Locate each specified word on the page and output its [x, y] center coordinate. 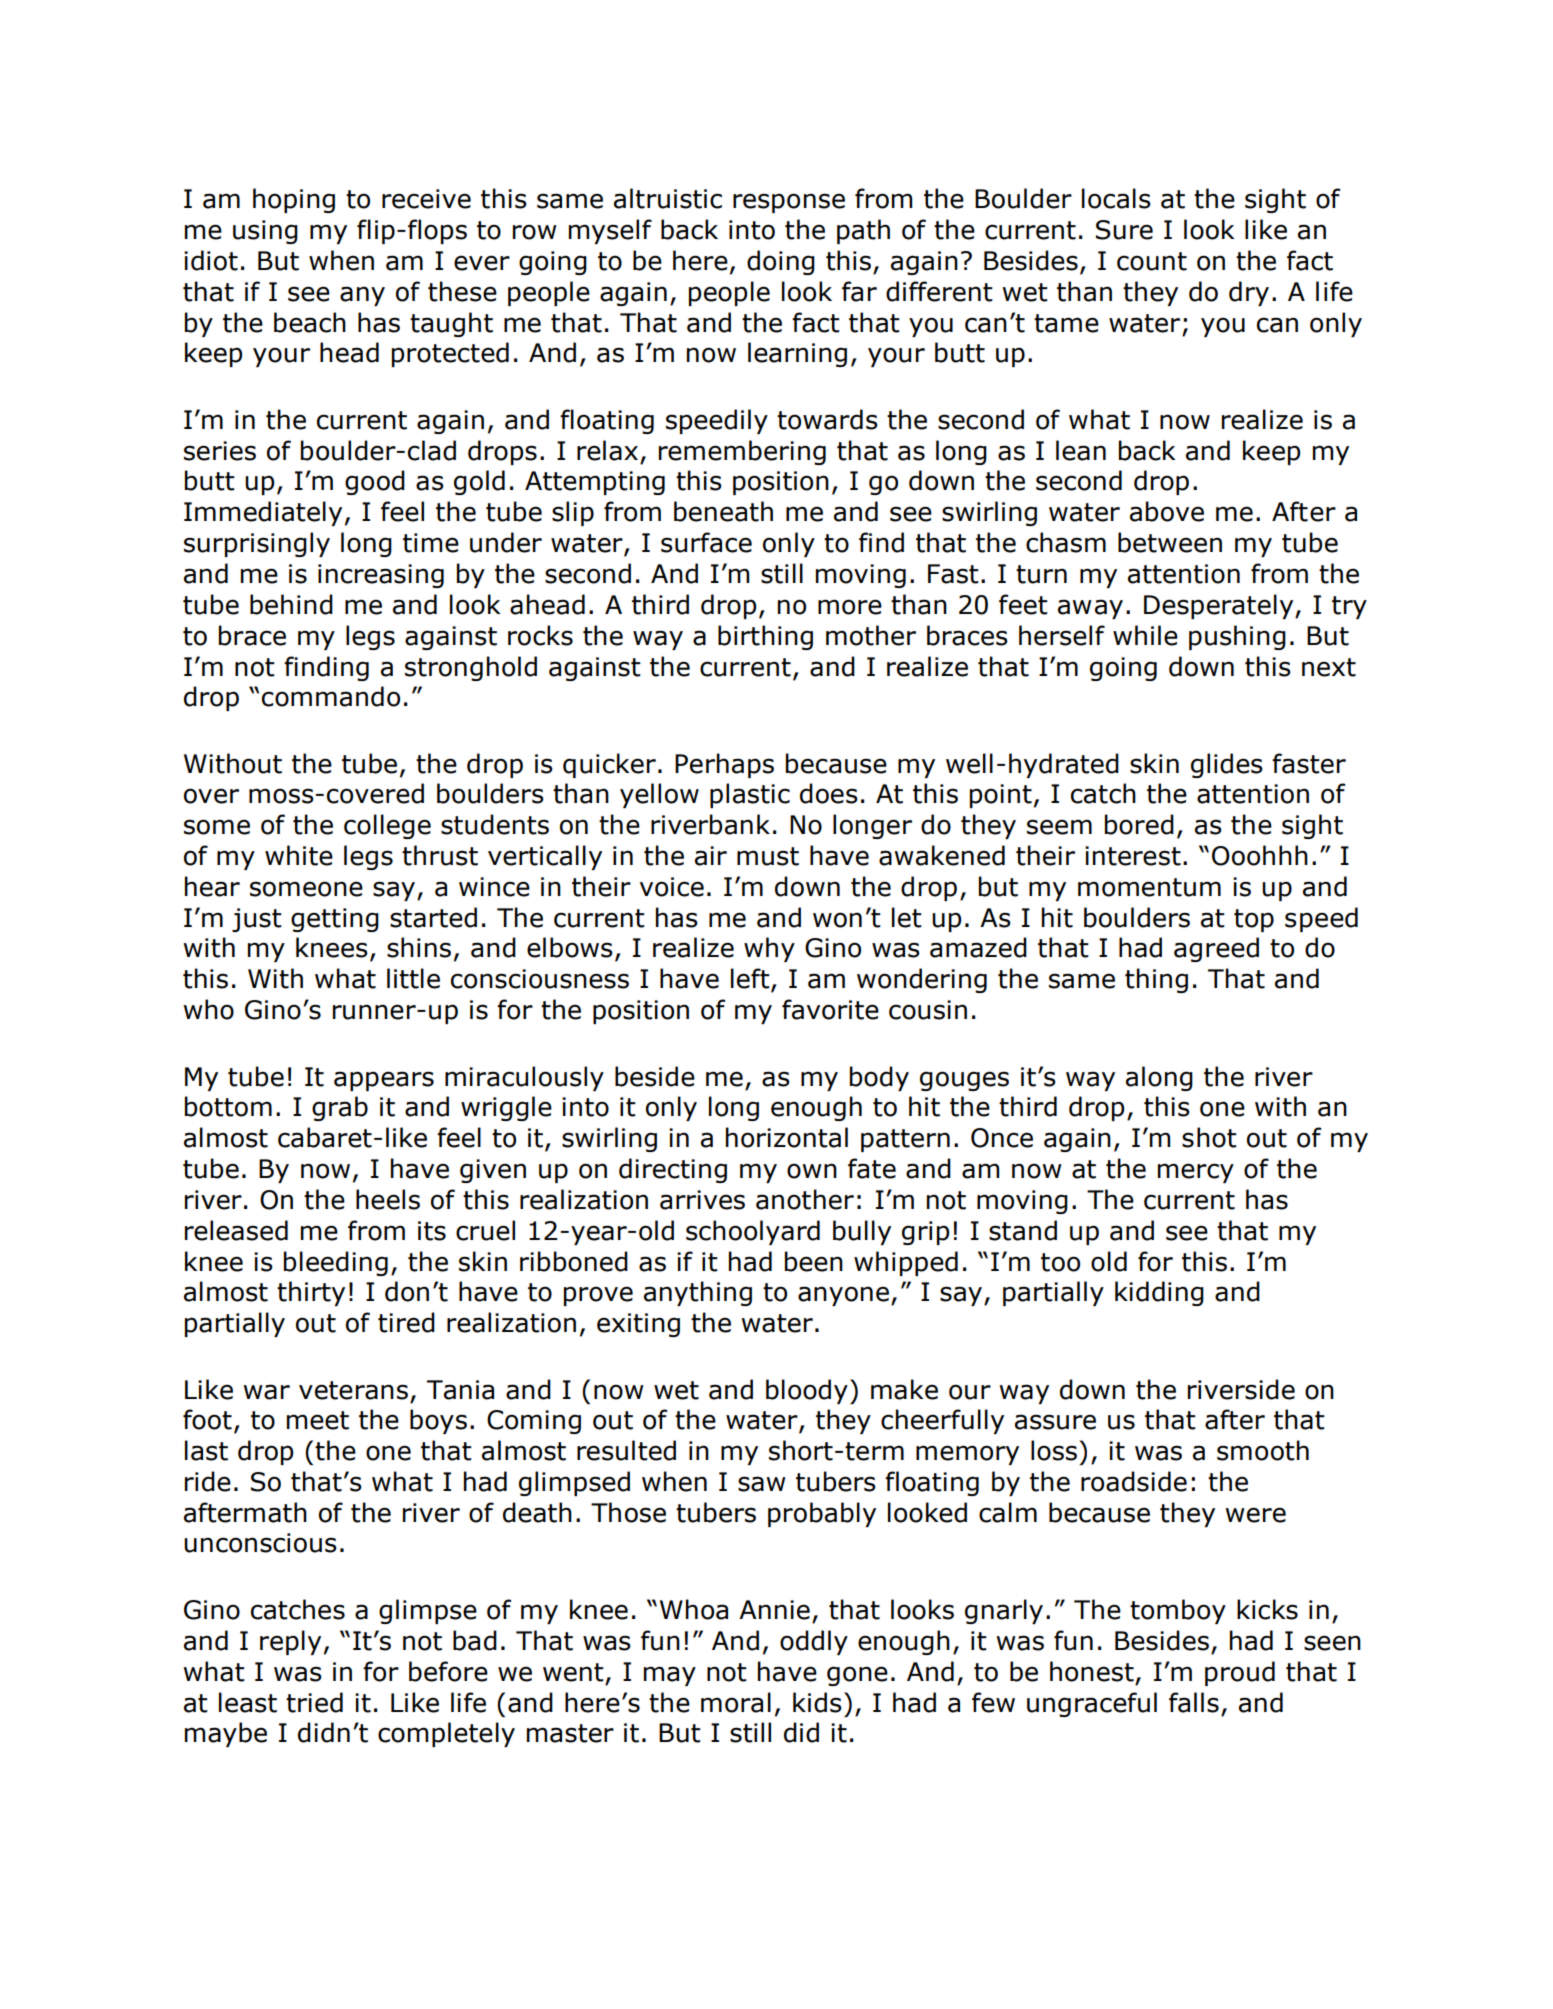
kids [817, 1702]
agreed [1216, 949]
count [1152, 261]
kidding [1159, 1293]
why [769, 949]
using [265, 232]
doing [781, 262]
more [850, 607]
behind [291, 604]
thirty [311, 1293]
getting [335, 920]
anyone [843, 1296]
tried [314, 1702]
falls [1194, 1702]
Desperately [1220, 606]
